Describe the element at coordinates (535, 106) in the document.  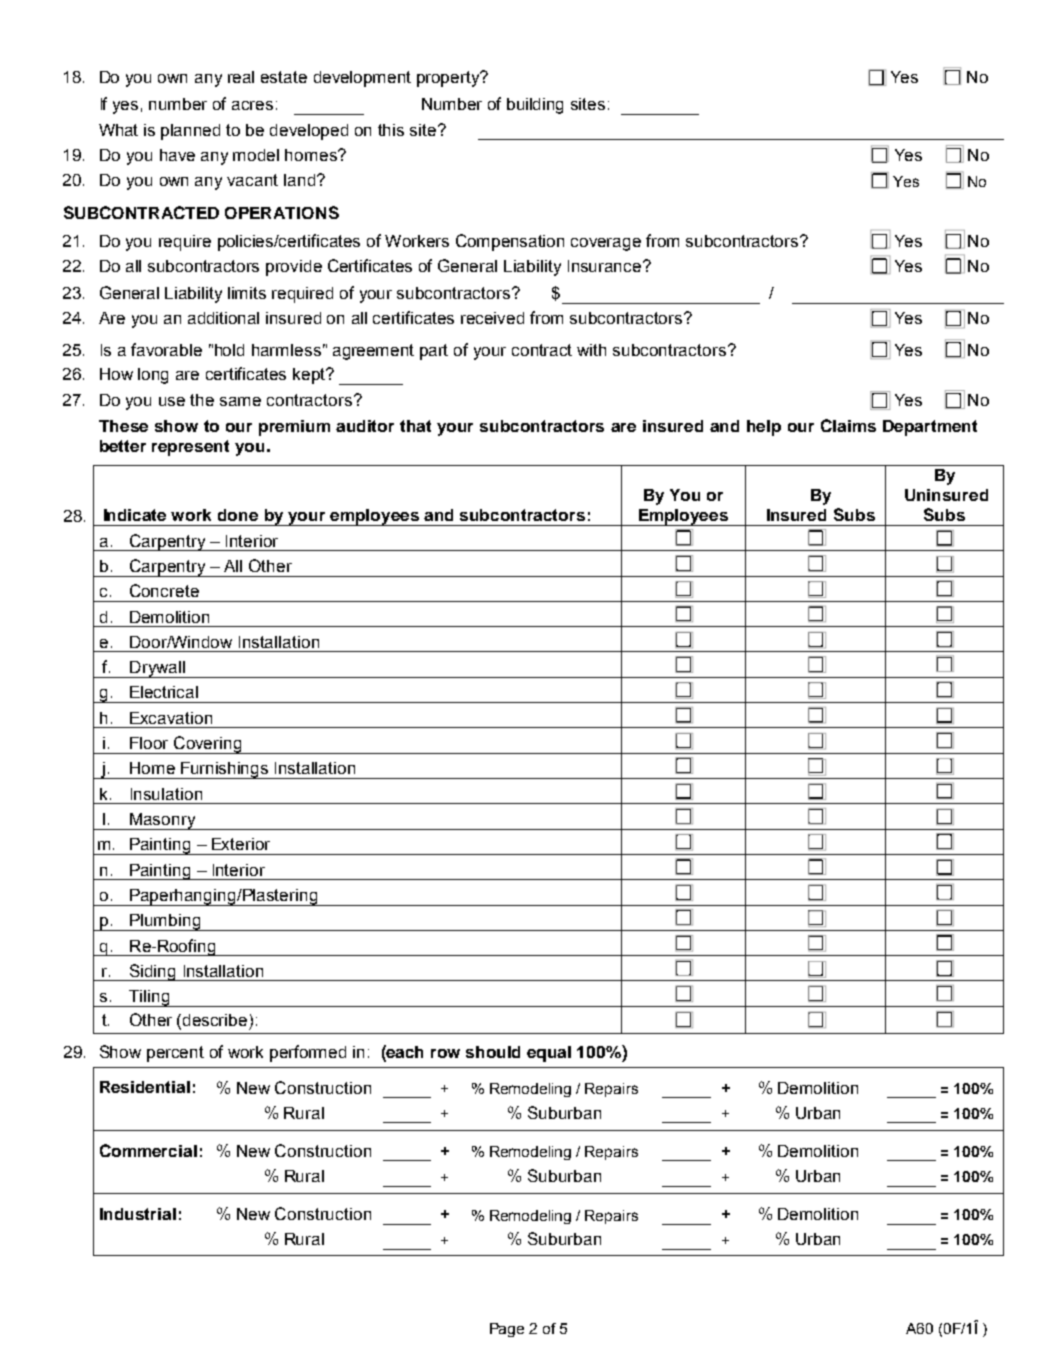
I see `building` at that location.
